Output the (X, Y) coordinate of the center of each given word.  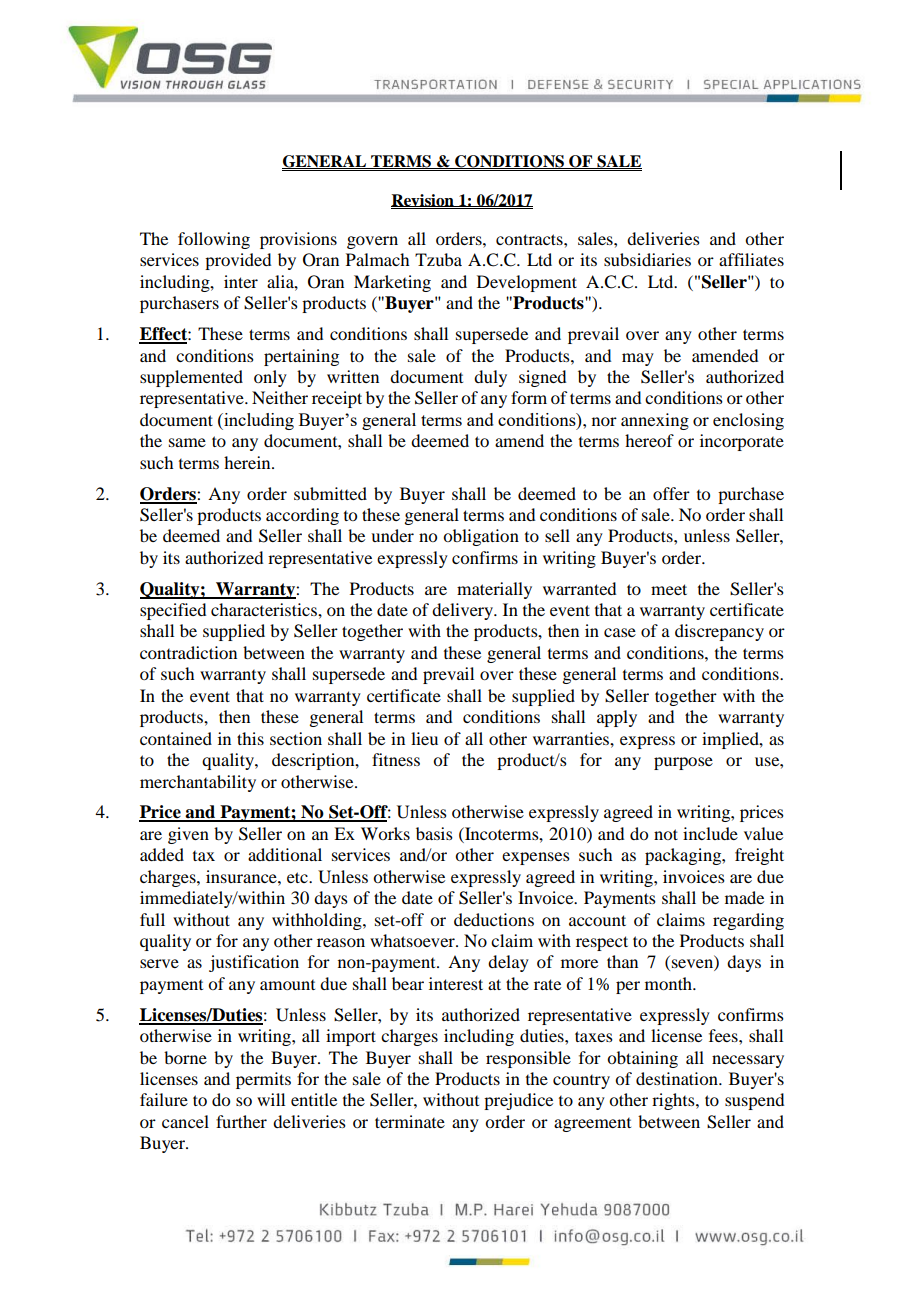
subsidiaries (647, 259)
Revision (423, 200)
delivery (464, 611)
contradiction (188, 652)
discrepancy (719, 632)
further (241, 1121)
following (214, 240)
